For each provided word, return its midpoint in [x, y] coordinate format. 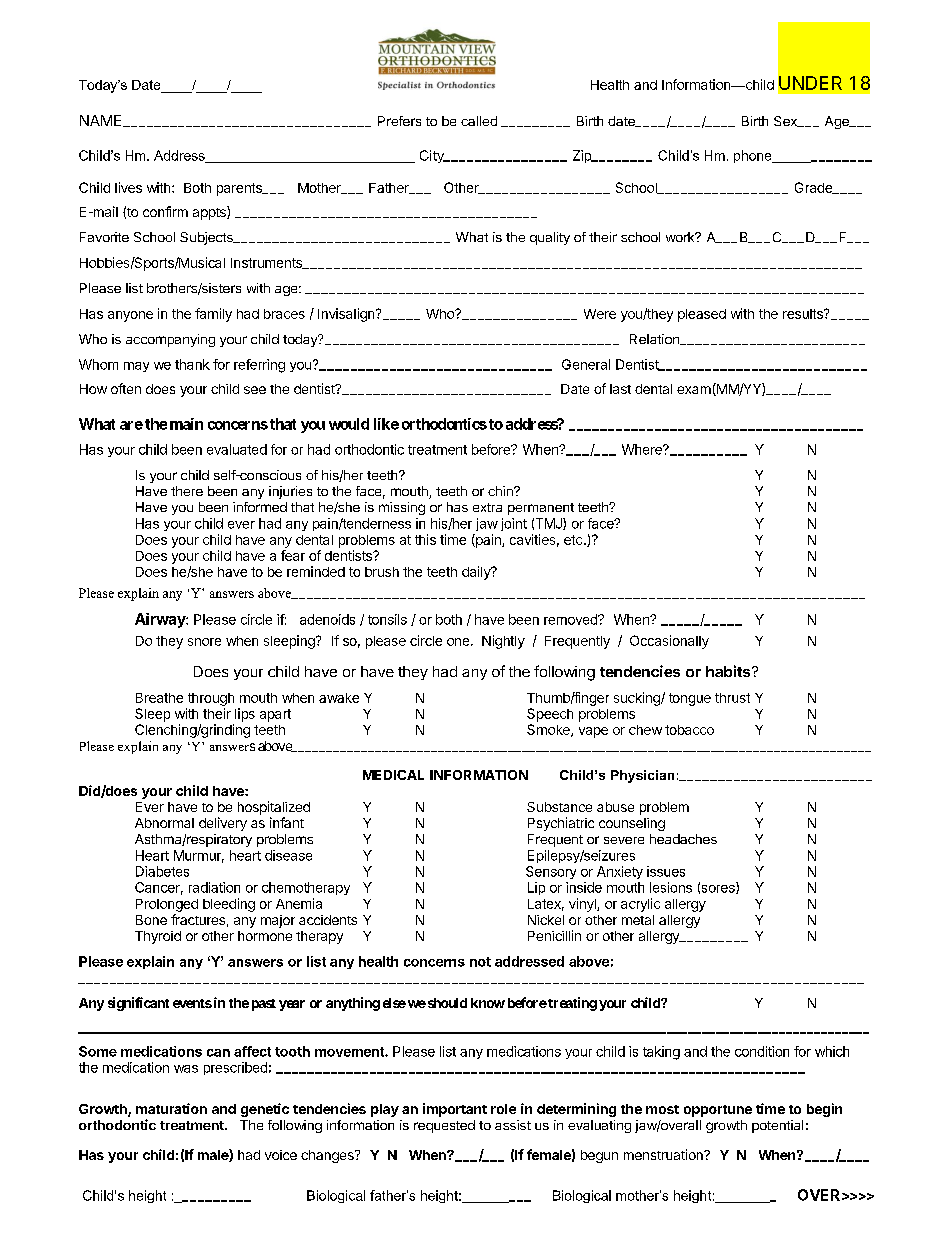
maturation [171, 1108]
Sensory [551, 872]
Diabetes [162, 871]
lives [128, 187]
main [186, 424]
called [479, 121]
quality [550, 238]
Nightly [503, 642]
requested [444, 1126]
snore [204, 642]
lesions [671, 887]
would [349, 424]
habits [729, 671]
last [620, 389]
